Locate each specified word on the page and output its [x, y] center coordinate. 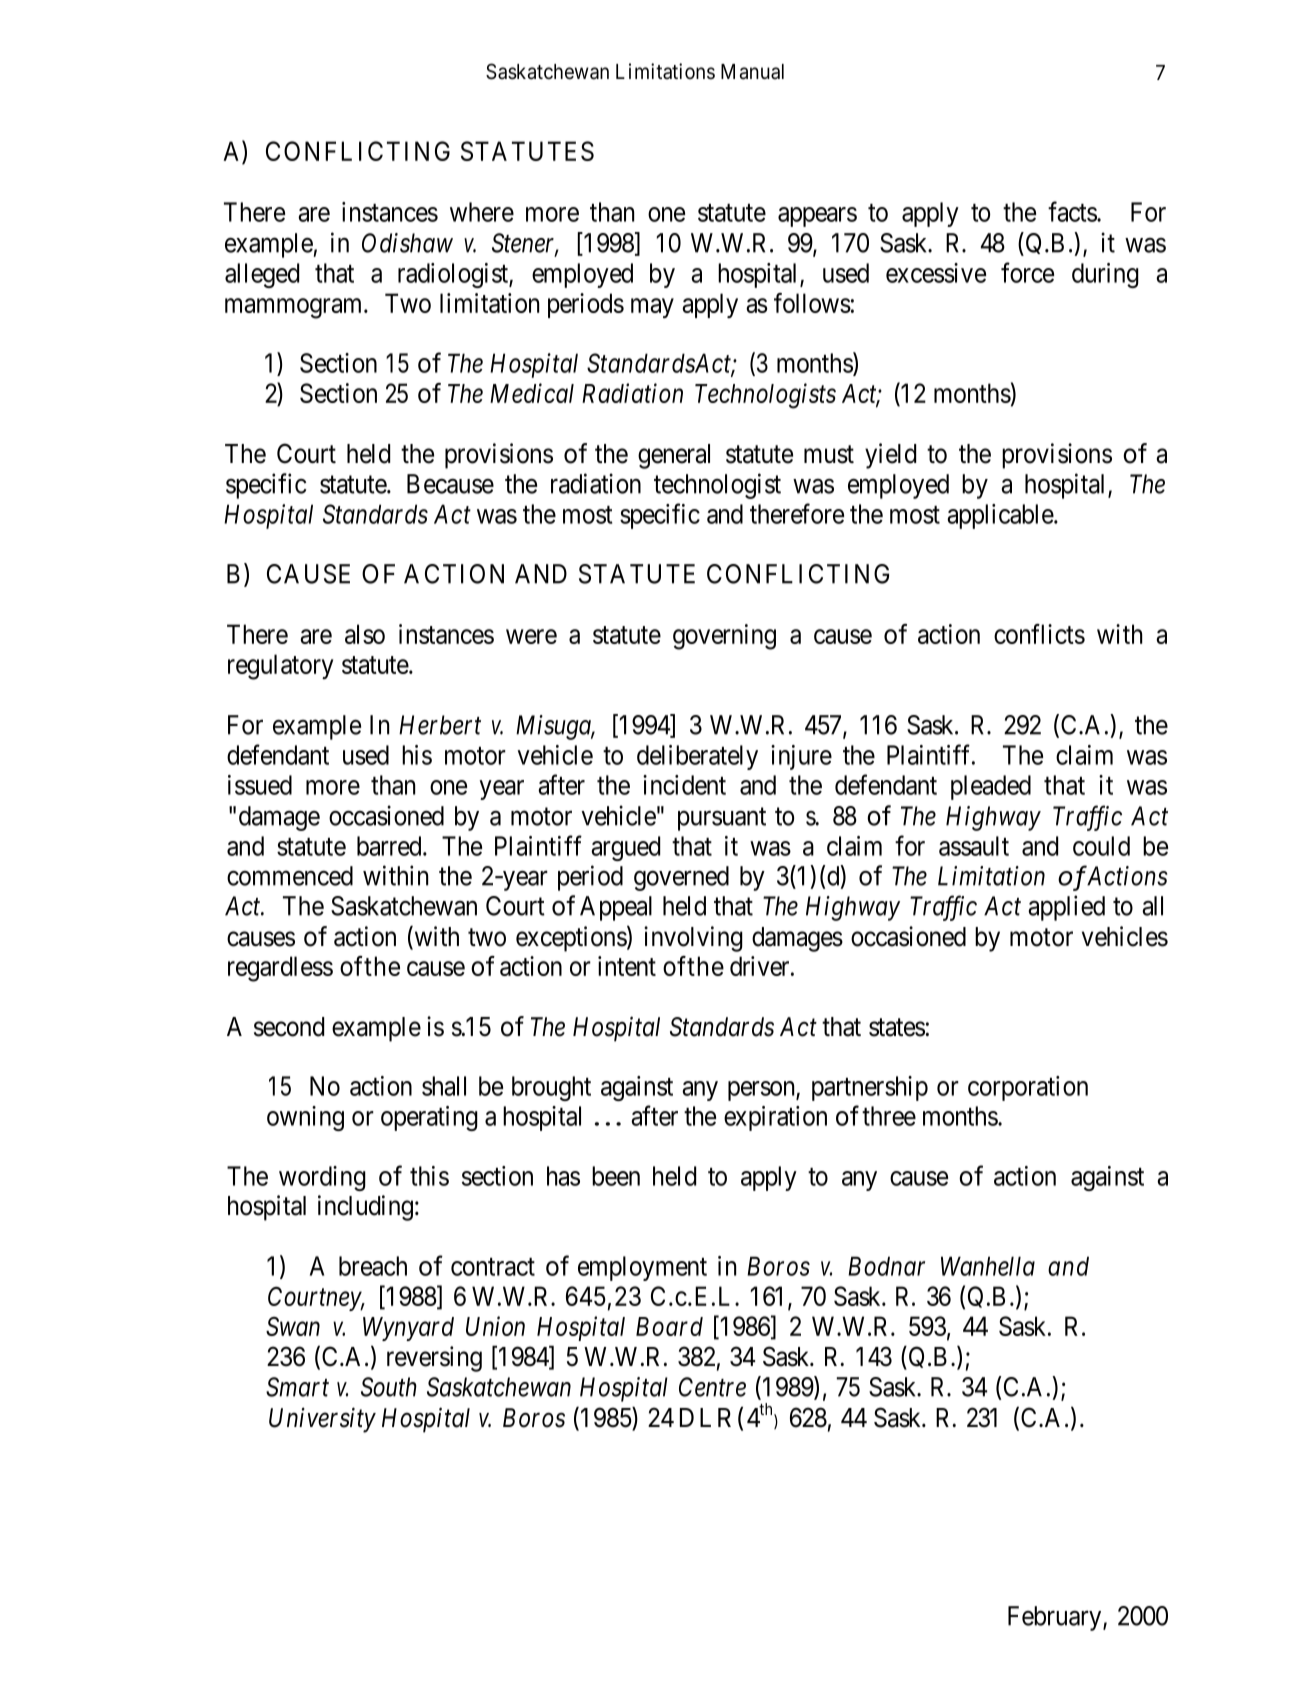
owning [305, 1118]
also [365, 634]
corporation [1028, 1088]
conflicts [1039, 634]
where [482, 212]
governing [724, 637]
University [322, 1420]
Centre [712, 1387]
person [762, 1091]
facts [1073, 211]
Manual [752, 72]
